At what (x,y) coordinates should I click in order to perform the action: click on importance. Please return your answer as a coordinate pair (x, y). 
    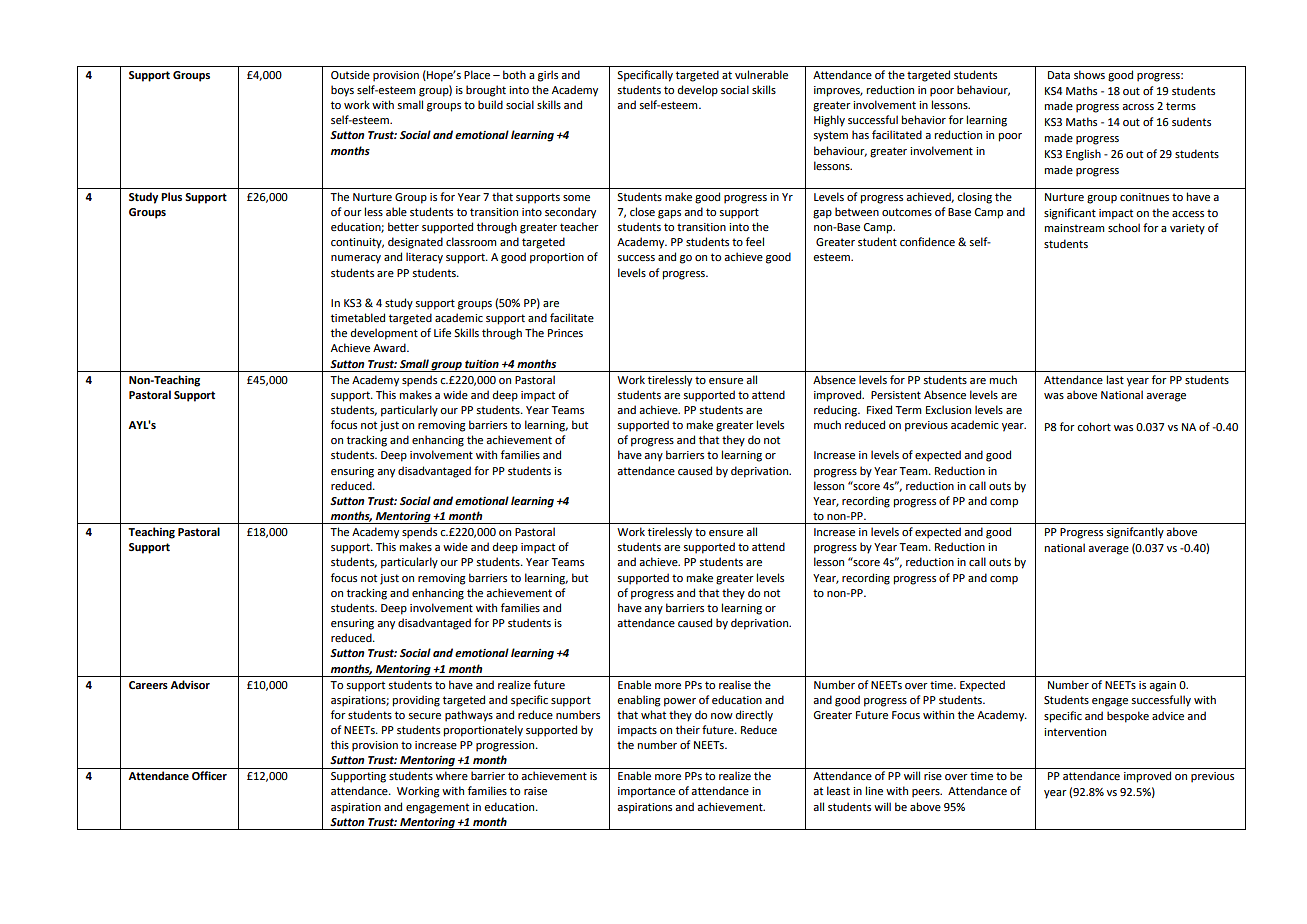
    Looking at the image, I should click on (646, 792).
